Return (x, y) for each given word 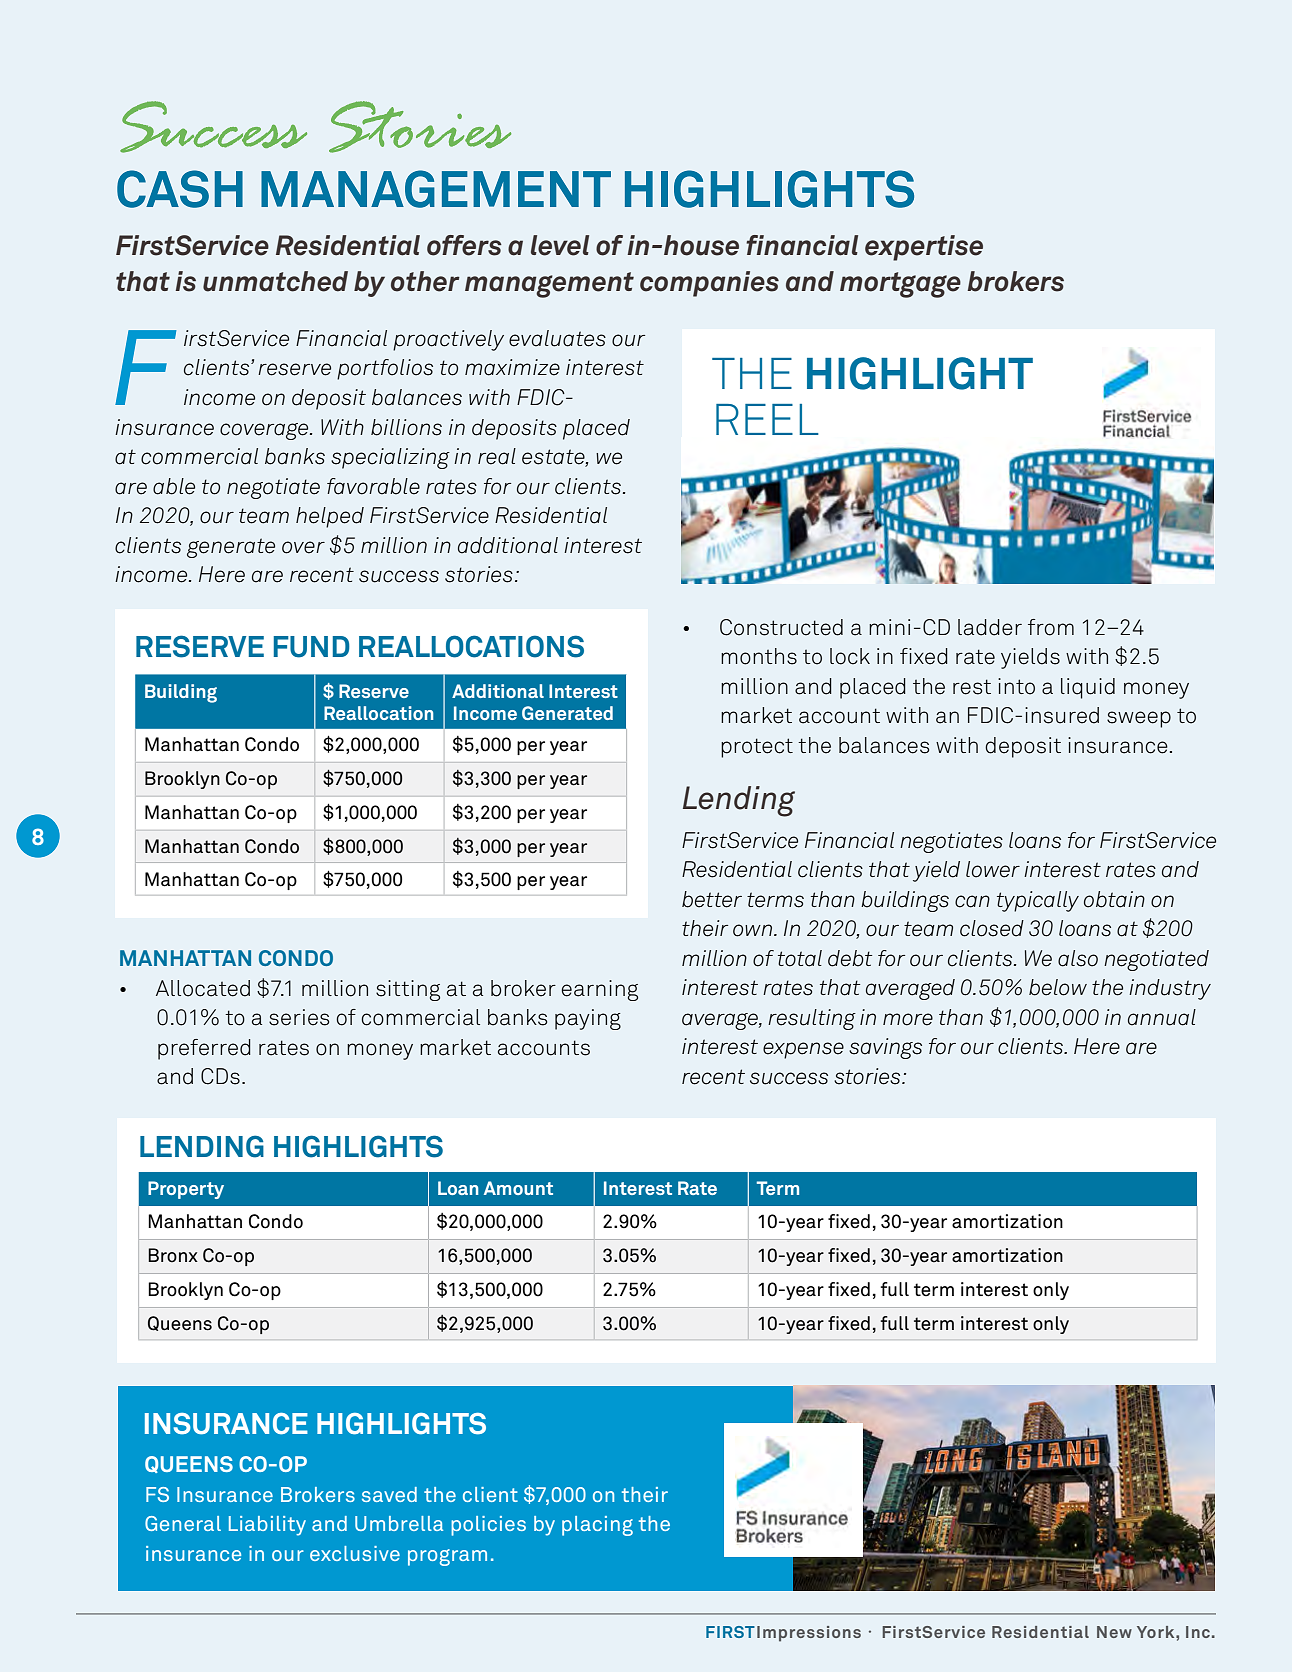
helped (330, 517)
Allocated (203, 988)
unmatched (275, 281)
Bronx (173, 1255)
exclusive (355, 1553)
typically (1038, 901)
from (1051, 627)
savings (885, 1048)
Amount (518, 1188)
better (712, 899)
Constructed (781, 627)
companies (709, 284)
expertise (924, 248)
